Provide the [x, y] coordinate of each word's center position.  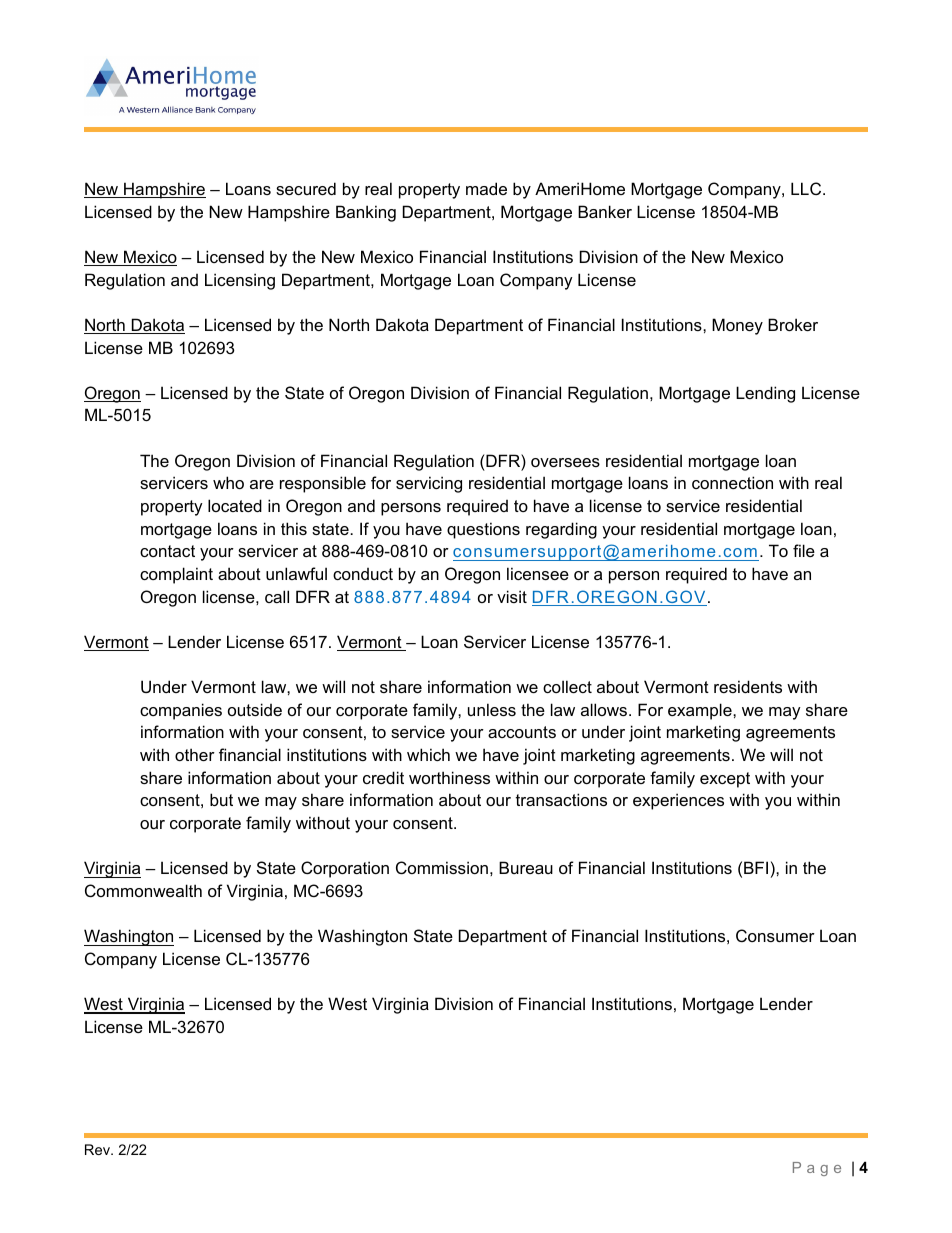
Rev [99, 1149]
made [486, 188]
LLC [807, 188]
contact [167, 551]
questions [483, 530]
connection [732, 482]
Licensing [240, 281]
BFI [756, 867]
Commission [442, 867]
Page [817, 1169]
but [221, 799]
